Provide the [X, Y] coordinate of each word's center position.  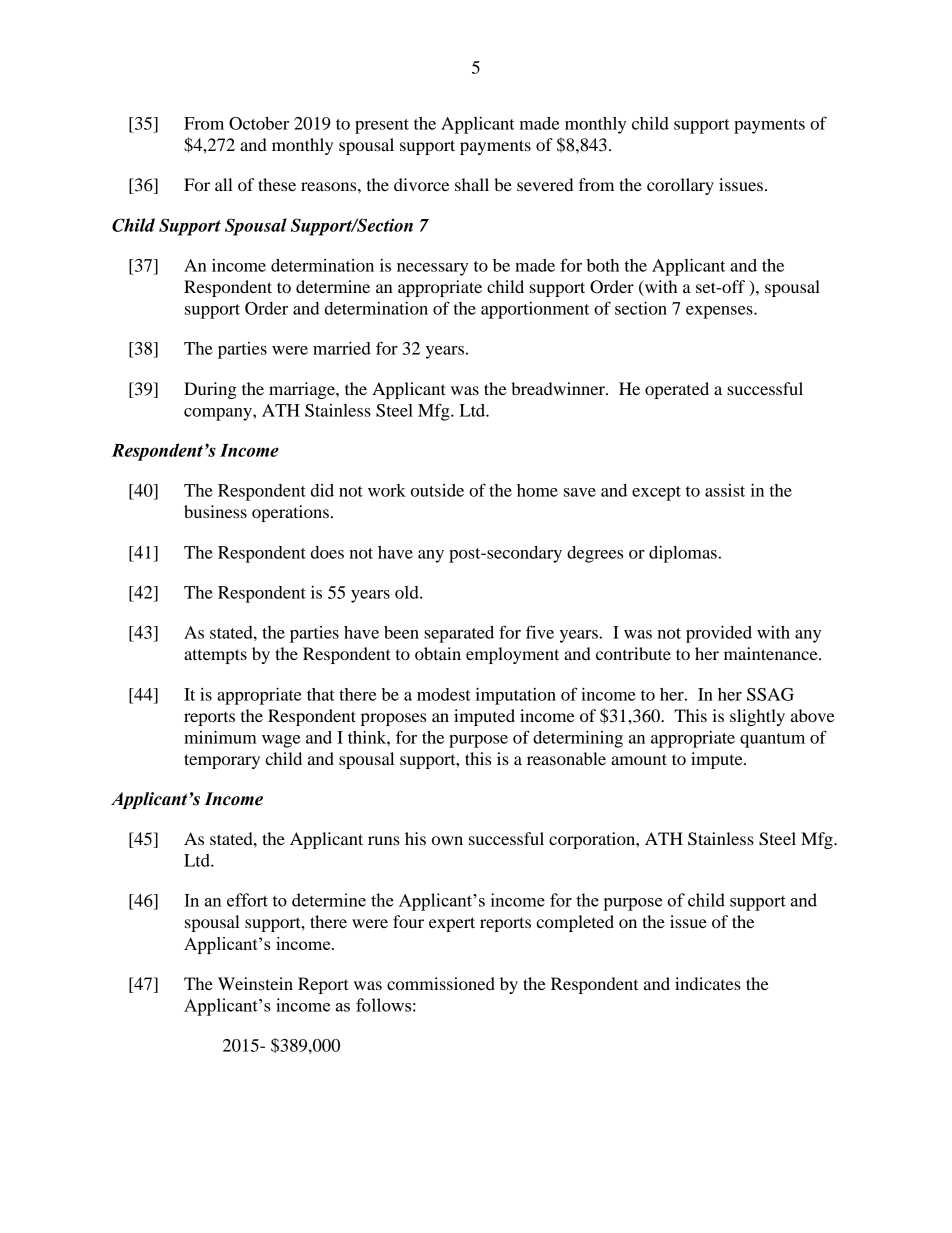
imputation [516, 696]
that [321, 694]
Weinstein [255, 983]
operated [677, 390]
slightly [757, 717]
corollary [680, 186]
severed [545, 184]
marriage [303, 390]
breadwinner [559, 388]
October [259, 123]
